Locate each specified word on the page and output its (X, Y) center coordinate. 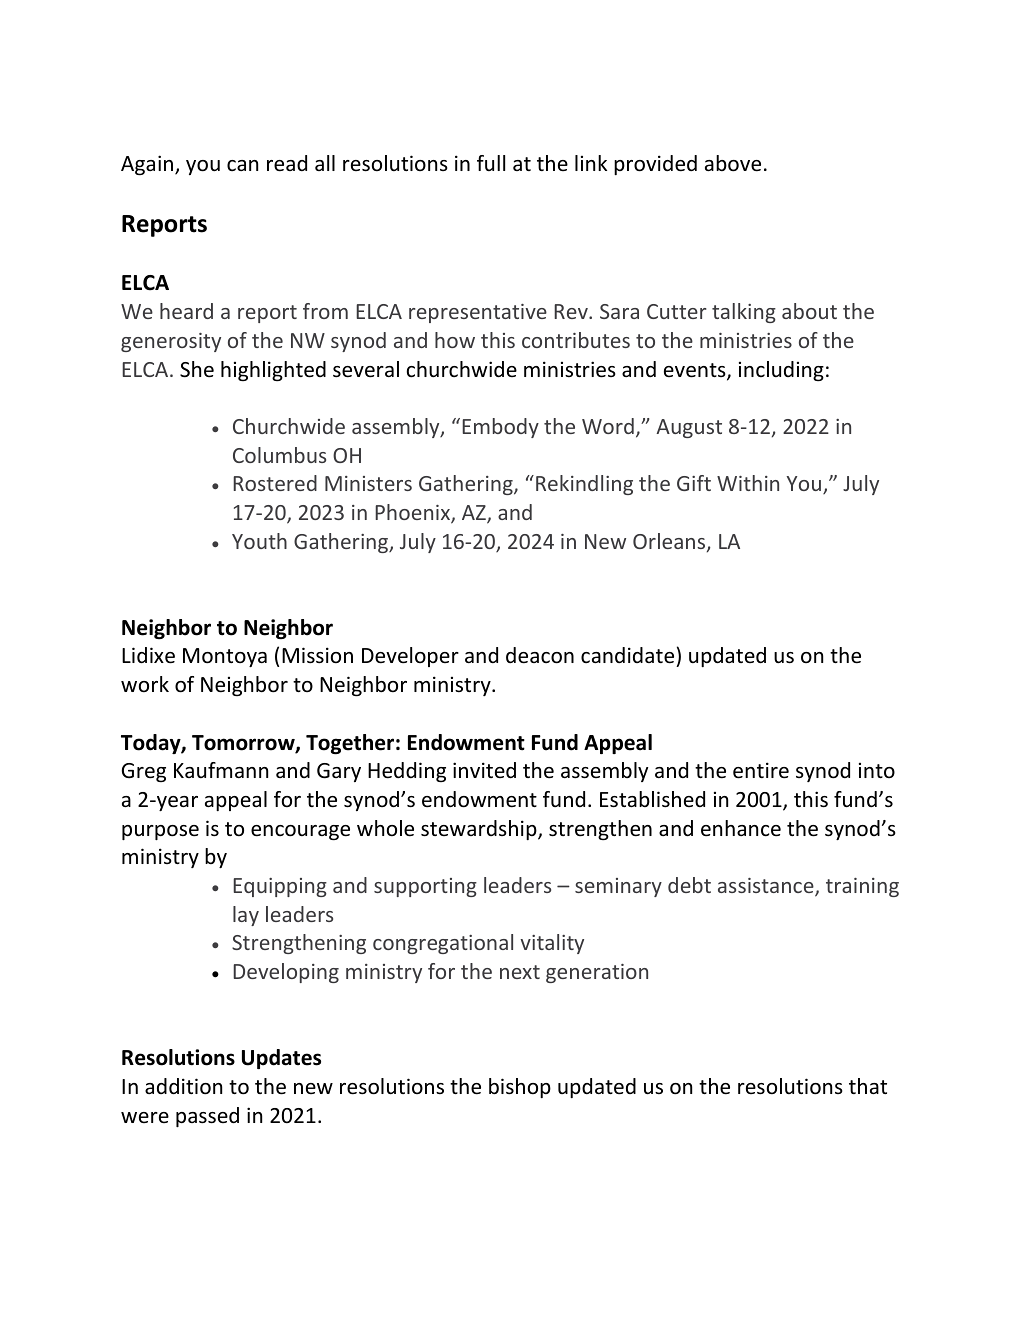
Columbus (279, 455)
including (781, 371)
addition (183, 1086)
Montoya (225, 657)
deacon (540, 655)
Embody (500, 428)
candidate (629, 657)
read (287, 163)
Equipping (280, 887)
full (491, 163)
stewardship (480, 830)
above (733, 163)
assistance (767, 887)
